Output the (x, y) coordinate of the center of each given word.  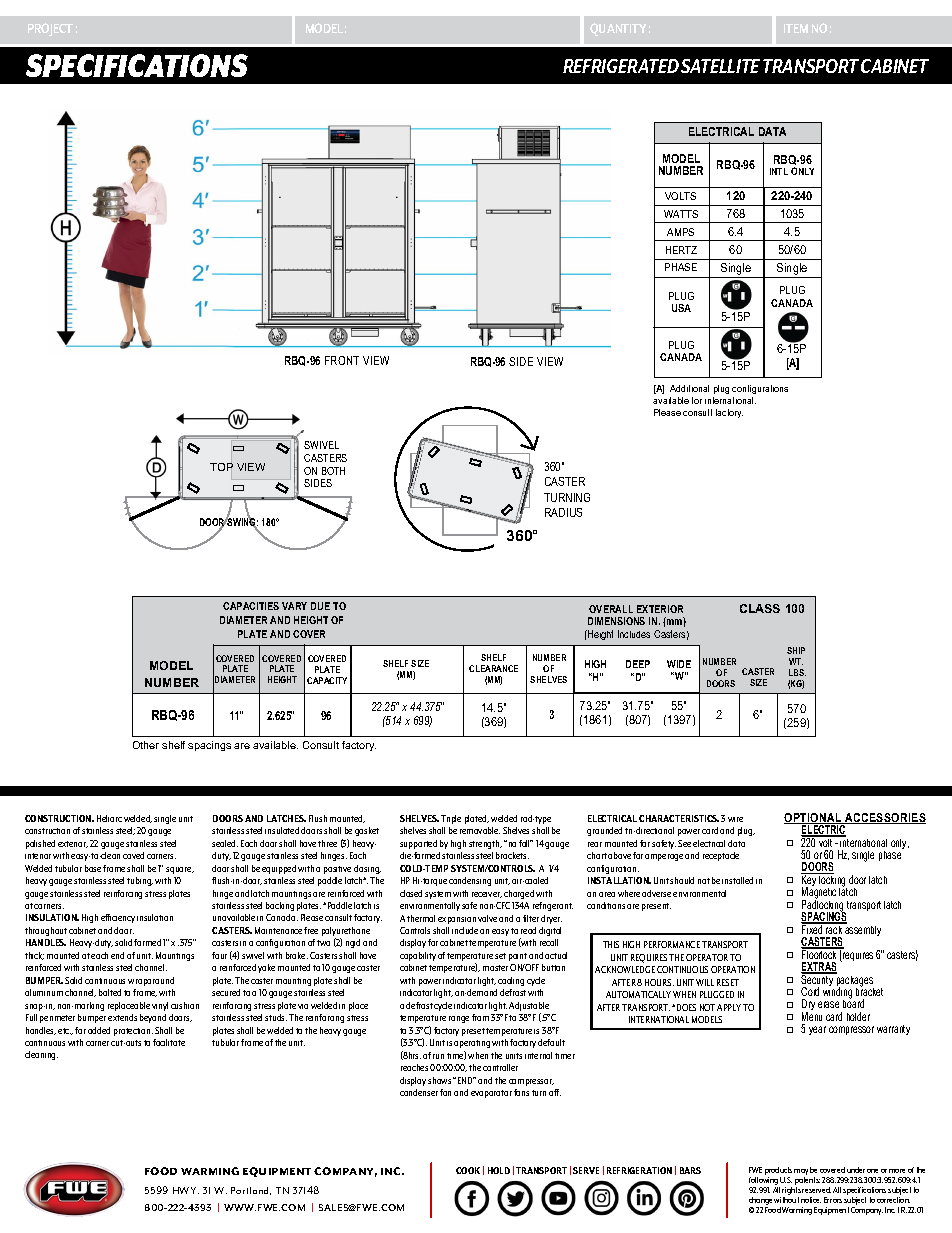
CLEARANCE (493, 668)
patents (807, 1182)
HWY (186, 1190)
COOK (468, 1170)
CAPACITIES (251, 606)
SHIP (796, 650)
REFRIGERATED (621, 66)
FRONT (342, 360)
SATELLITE (720, 66)
